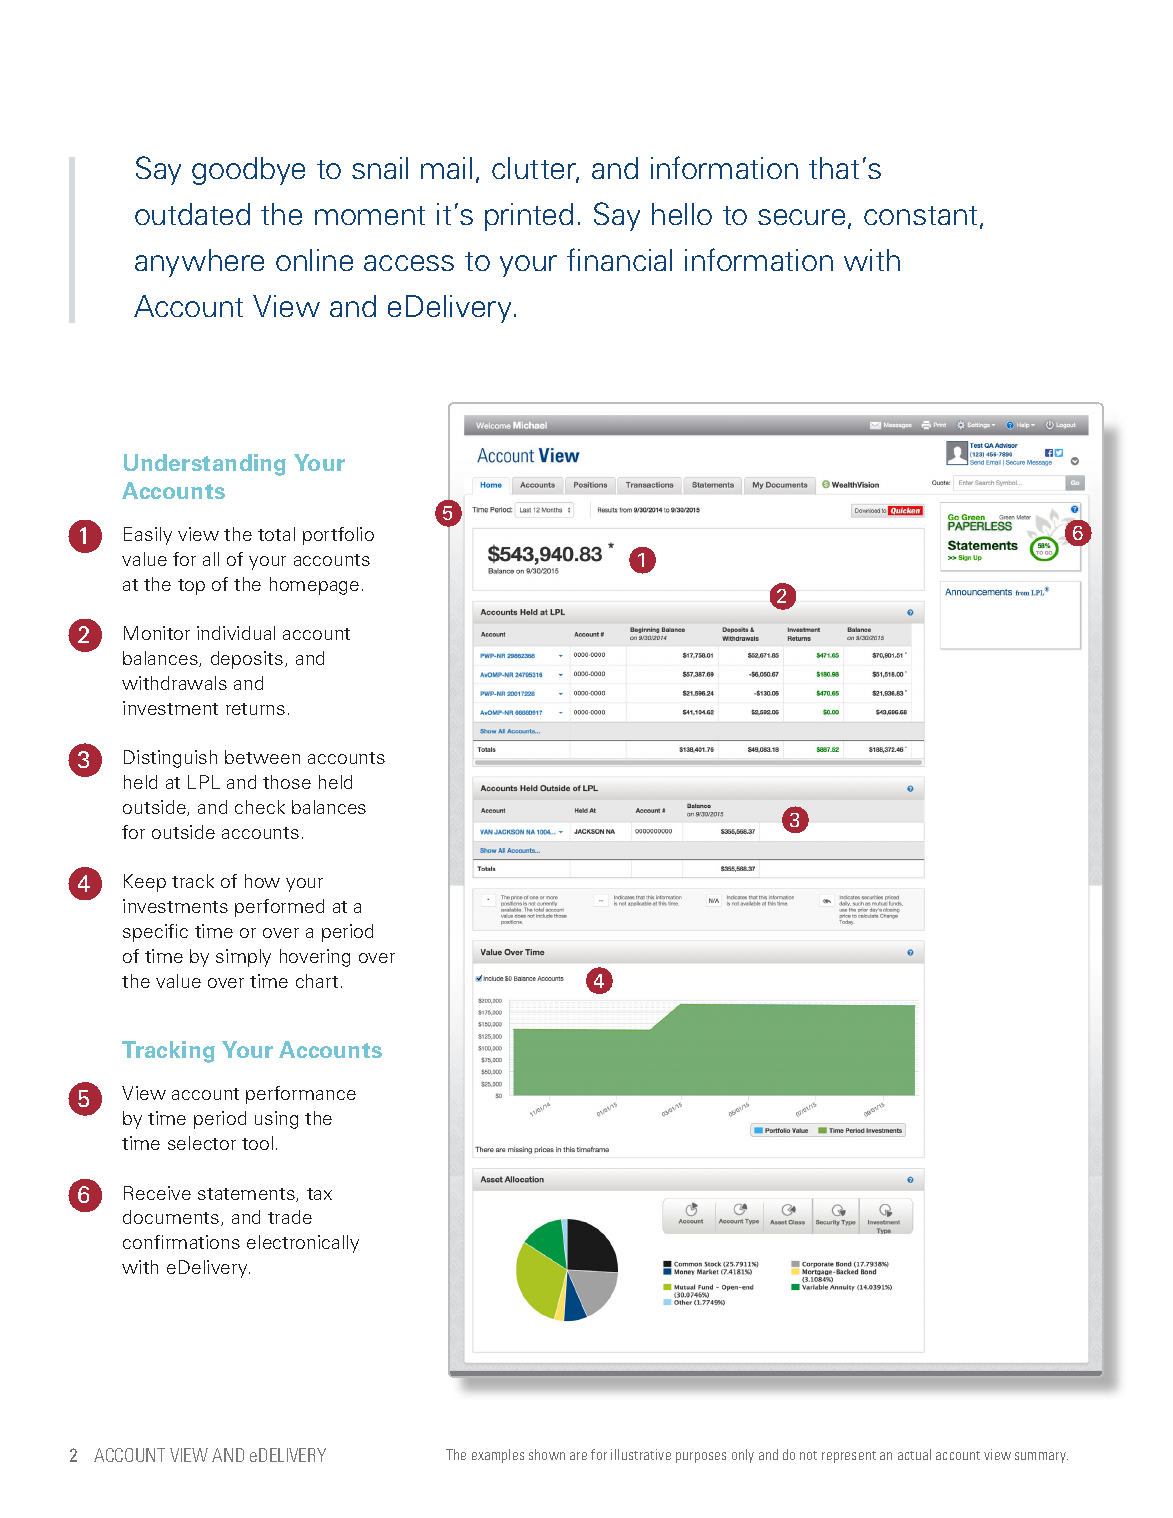 The width and height of the image is (1173, 1518). What do you see at coordinates (920, 215) in the image?
I see `constant` at bounding box center [920, 215].
